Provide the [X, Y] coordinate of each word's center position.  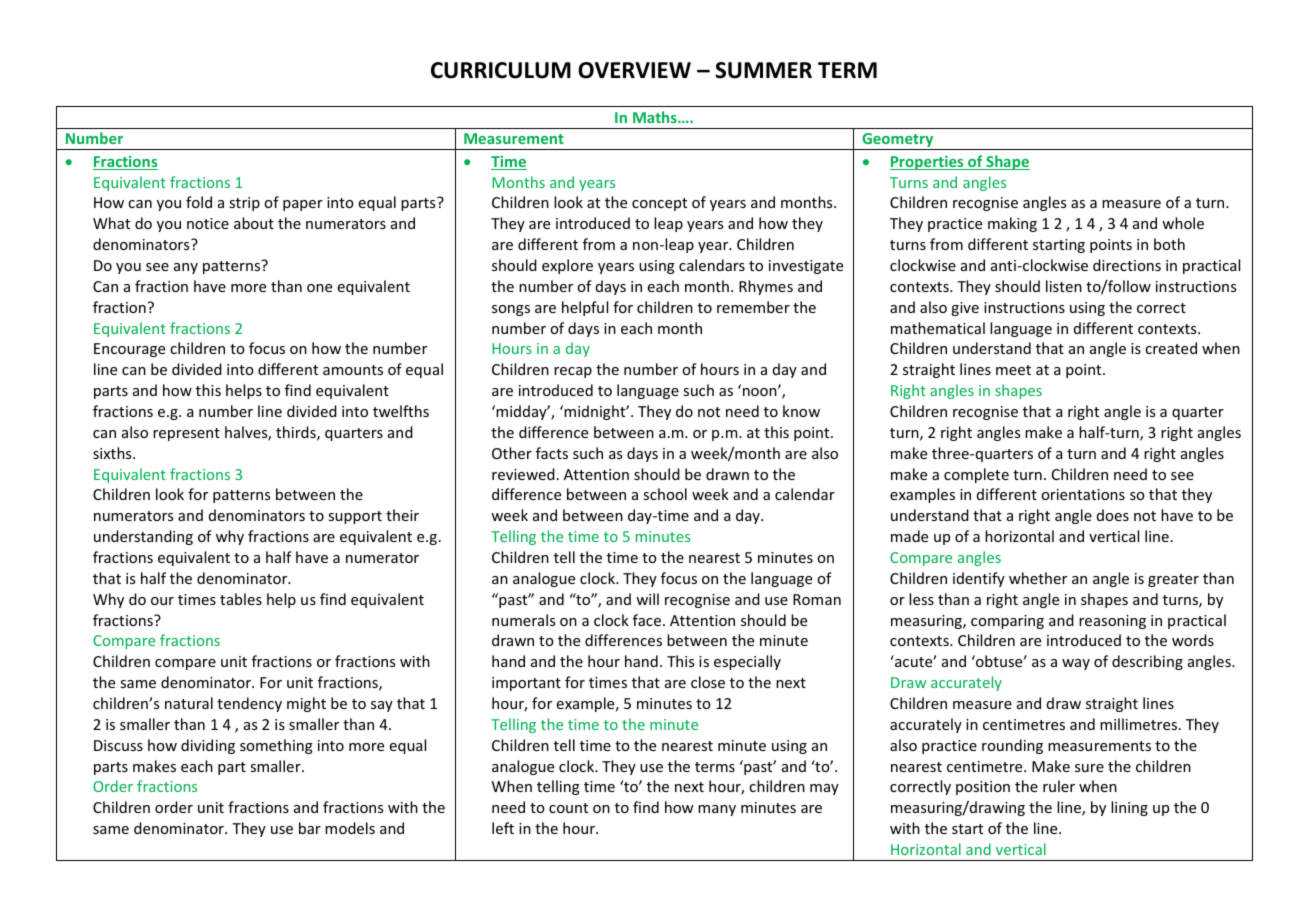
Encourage [129, 350]
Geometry [898, 141]
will [647, 599]
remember [753, 307]
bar [310, 828]
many [717, 810]
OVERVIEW [634, 70]
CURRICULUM [501, 70]
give [965, 309]
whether [1038, 578]
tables [241, 599]
